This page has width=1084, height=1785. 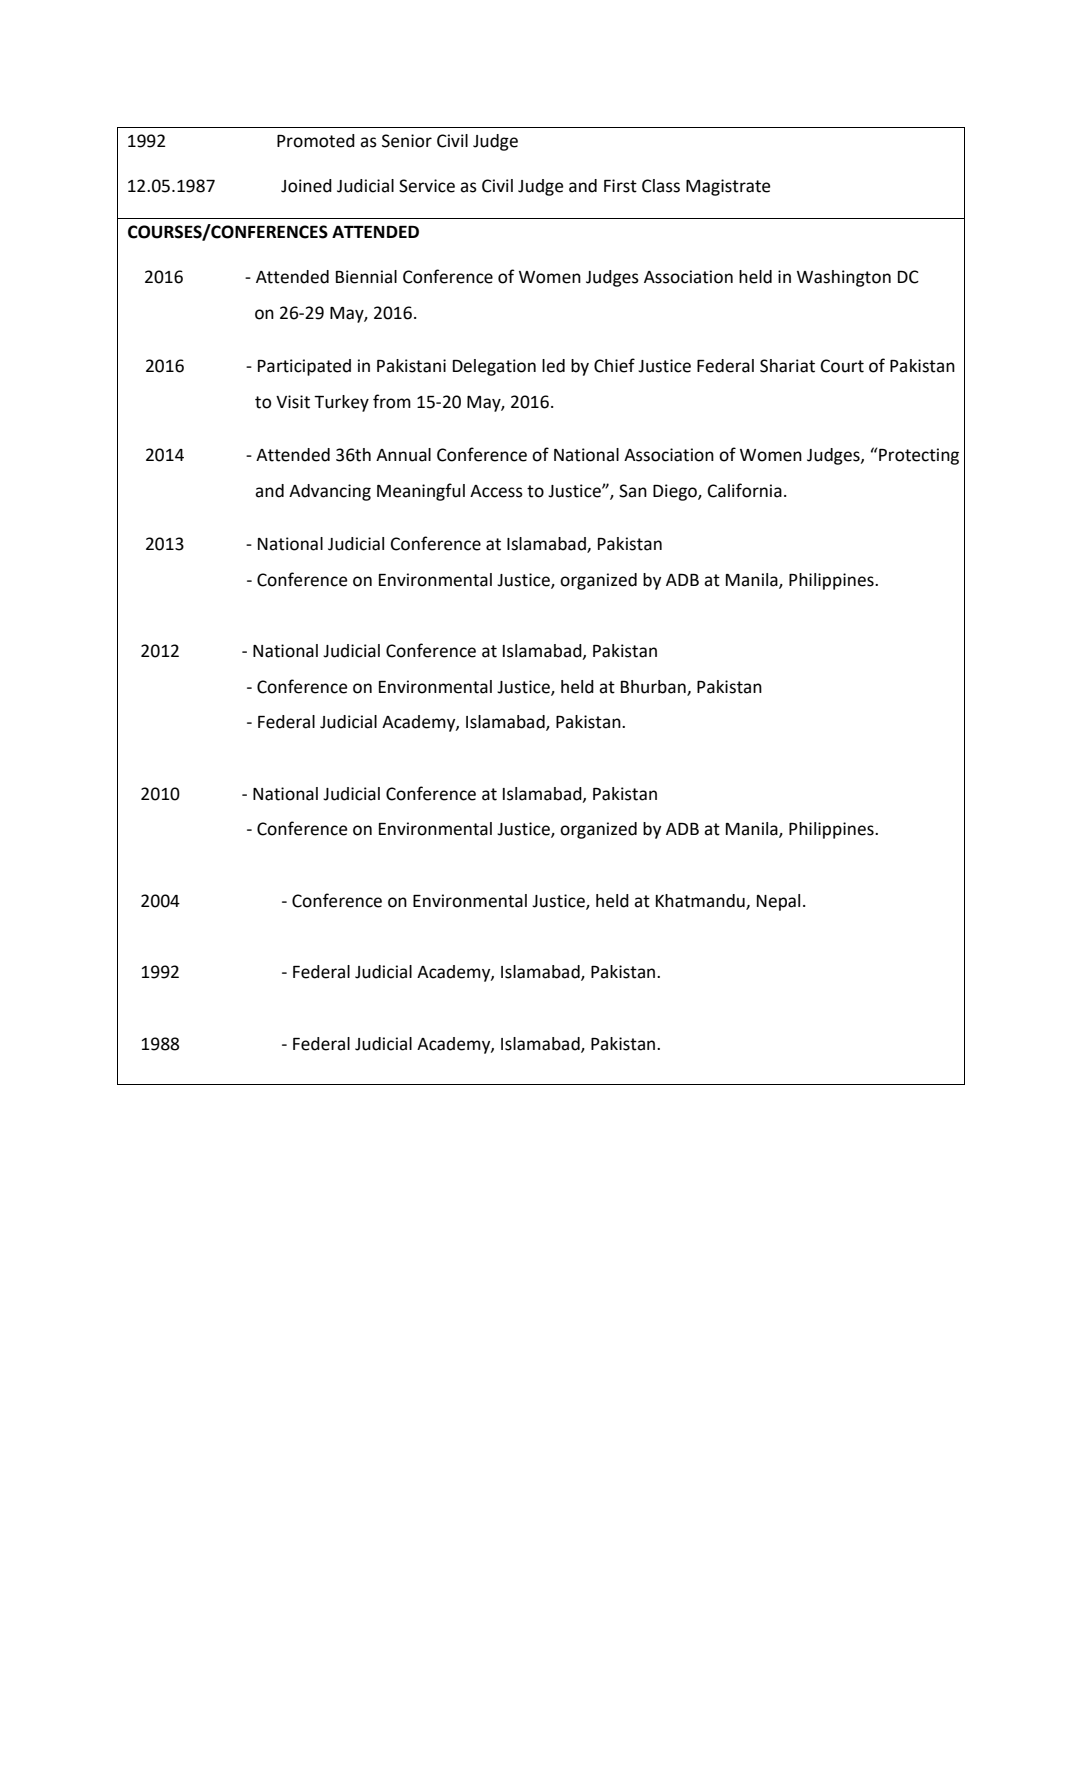 I want to click on Access, so click(x=496, y=491).
